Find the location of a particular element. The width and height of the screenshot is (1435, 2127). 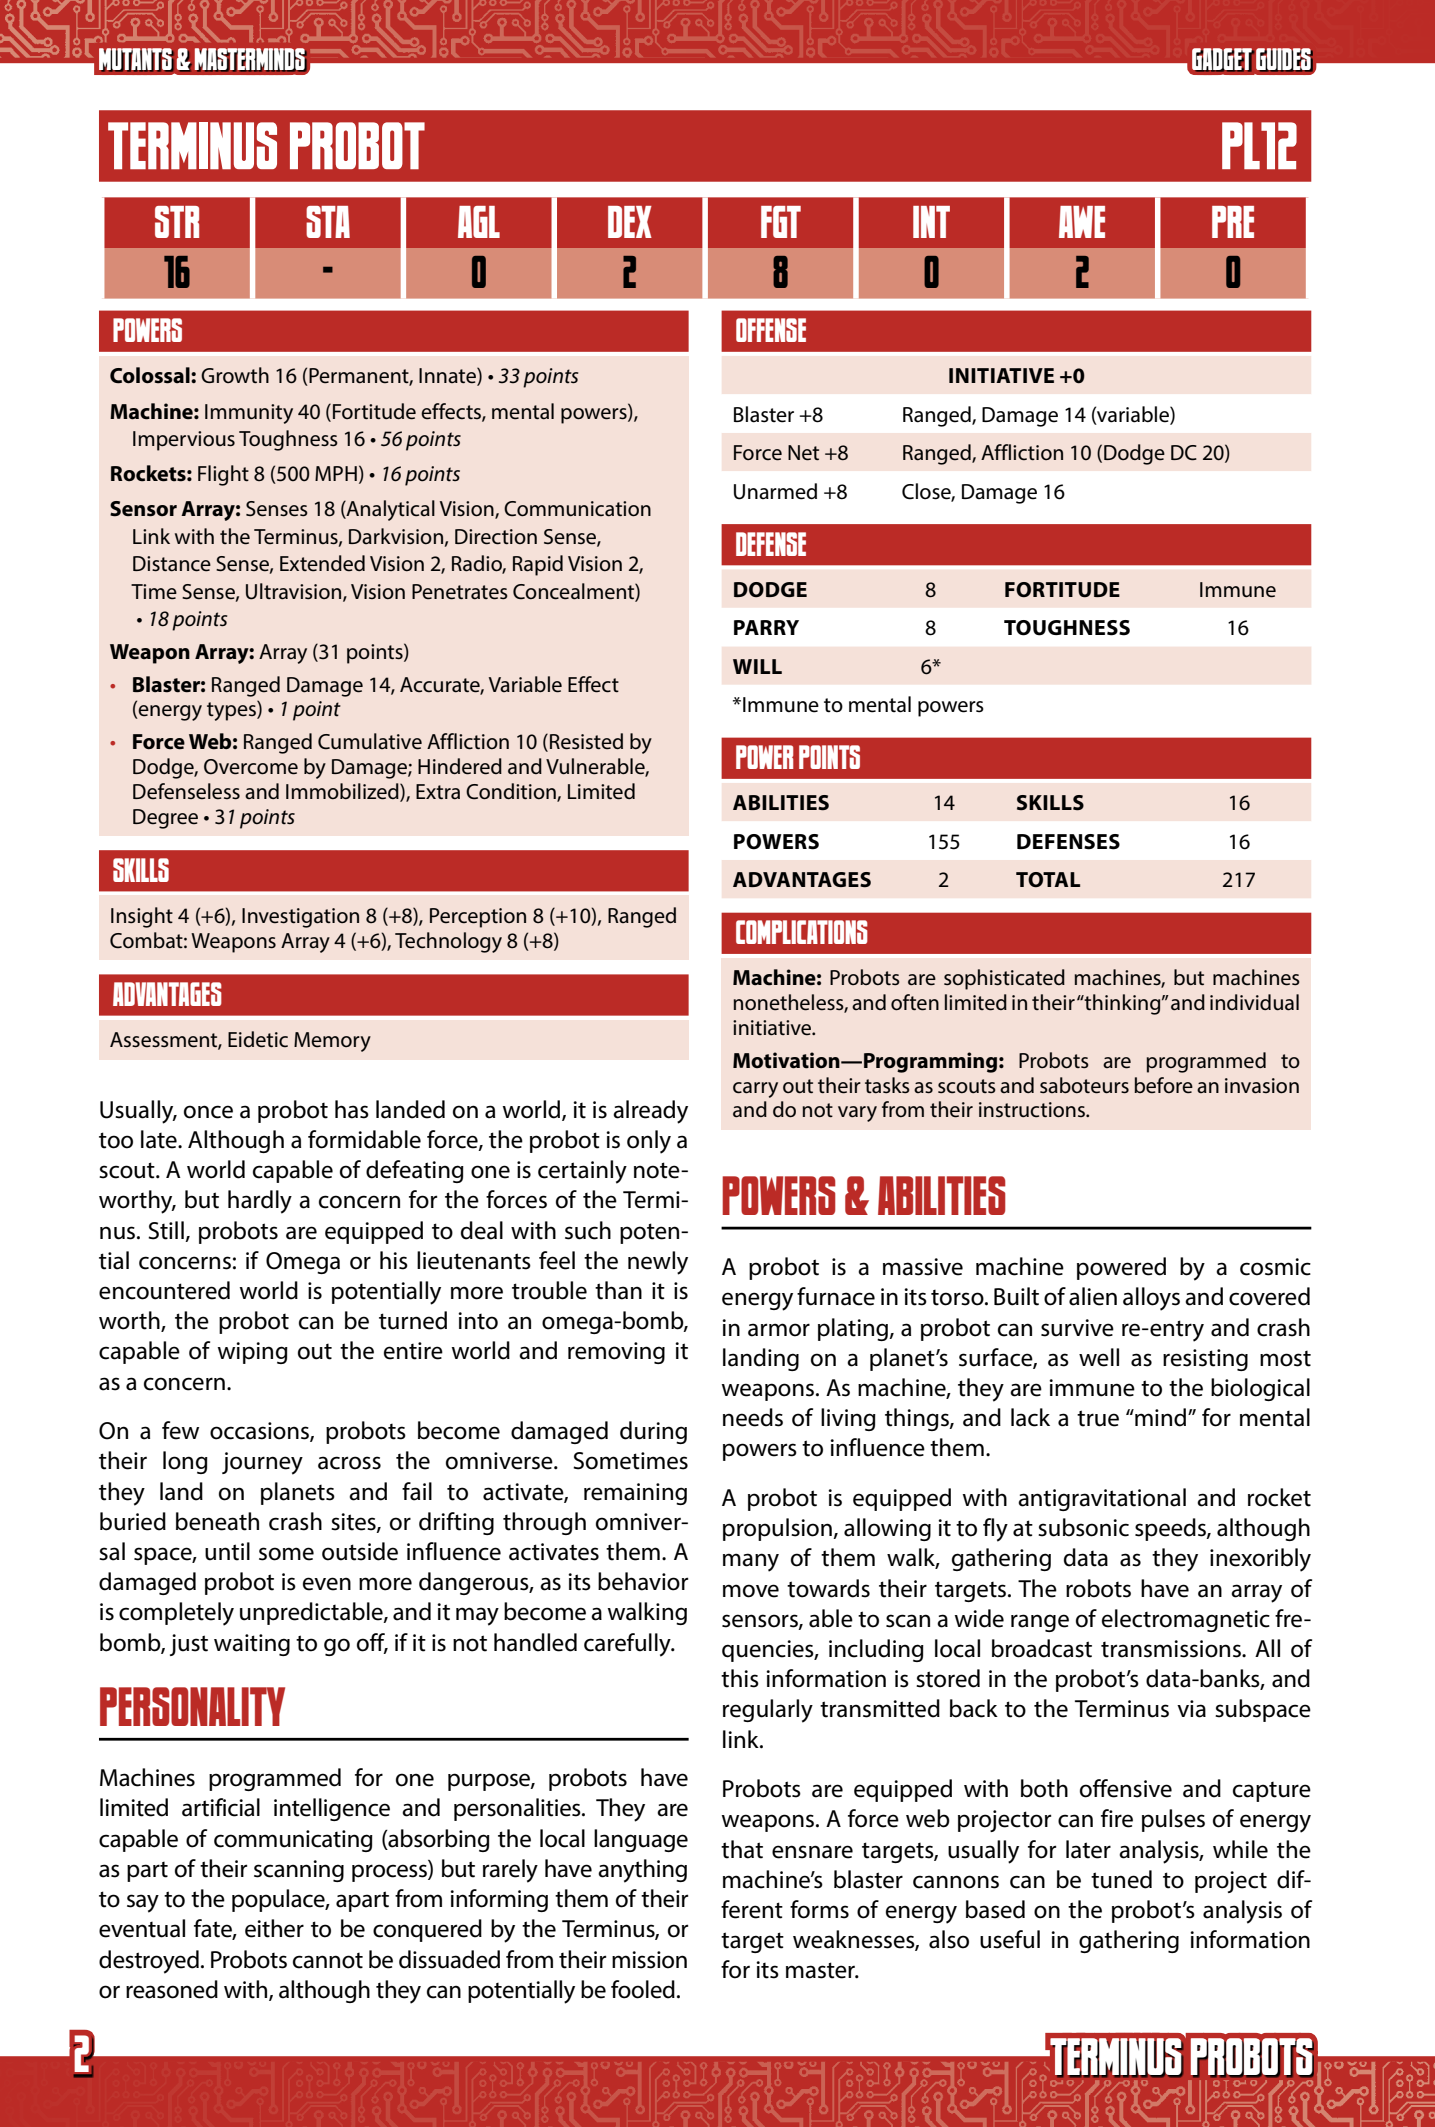

GADGET is located at coordinates (1223, 60).
